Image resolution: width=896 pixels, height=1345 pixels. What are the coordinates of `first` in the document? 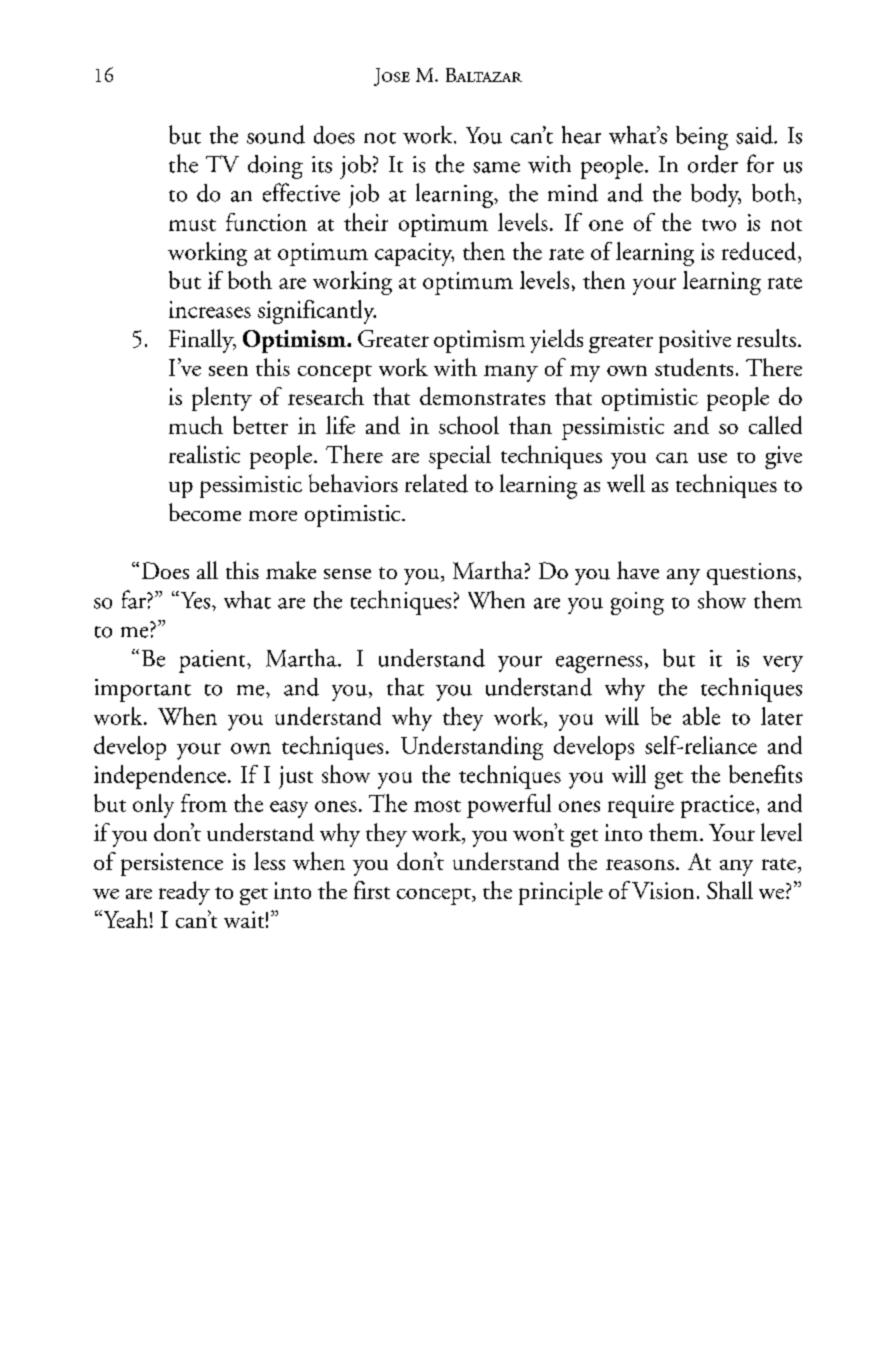 It's located at (372, 890).
